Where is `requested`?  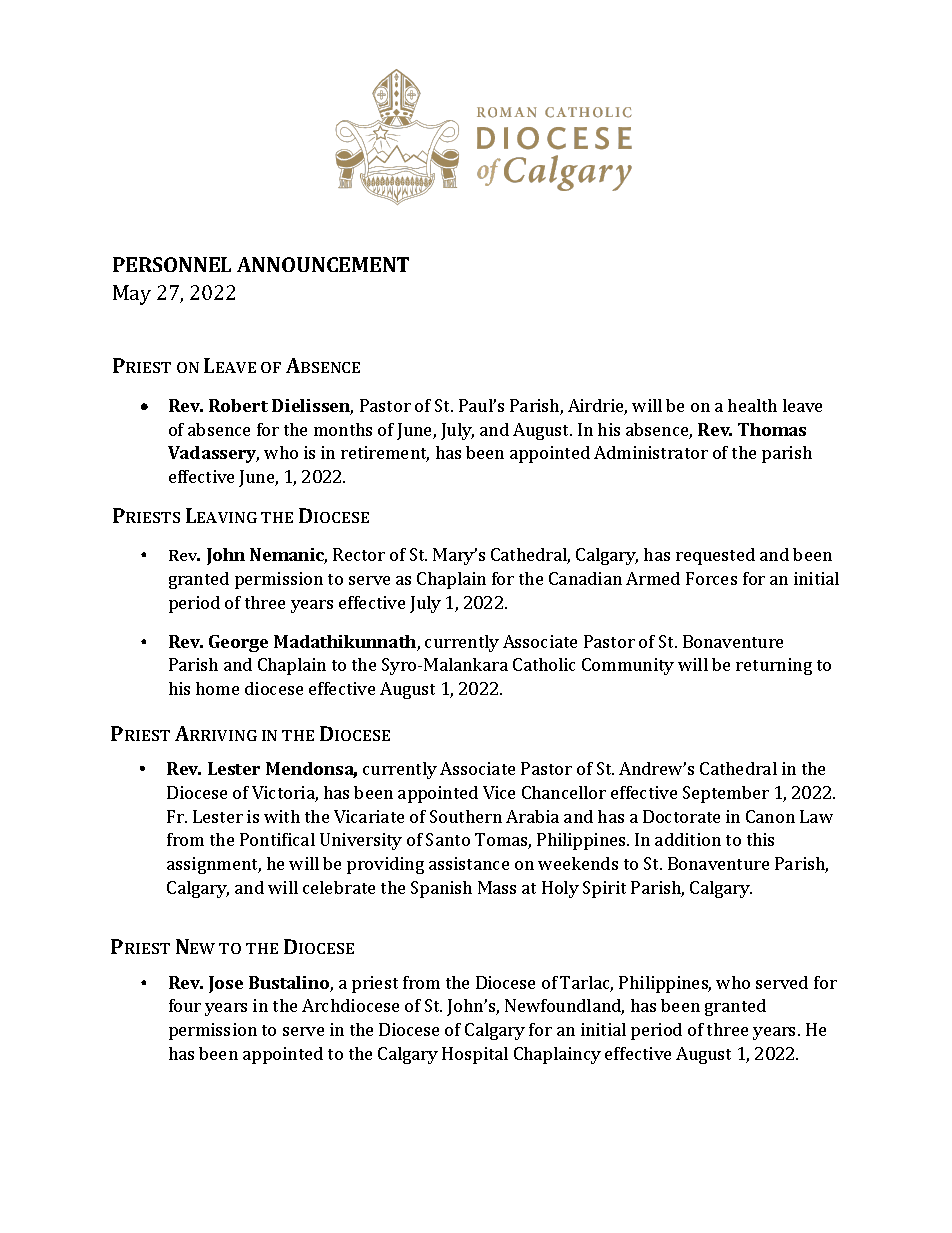 requested is located at coordinates (715, 556).
